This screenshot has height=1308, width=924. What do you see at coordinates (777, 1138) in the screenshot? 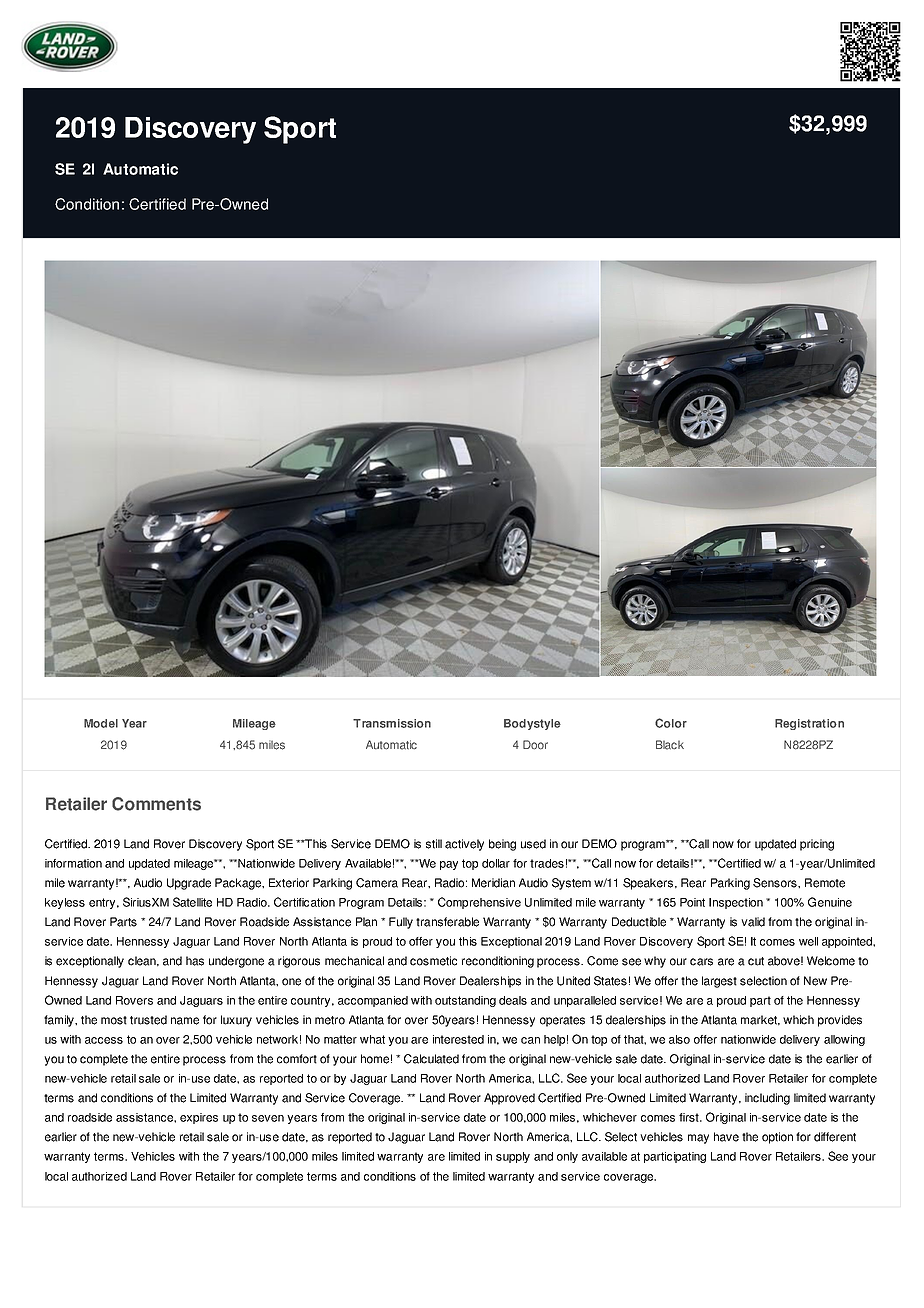
I see `option` at bounding box center [777, 1138].
